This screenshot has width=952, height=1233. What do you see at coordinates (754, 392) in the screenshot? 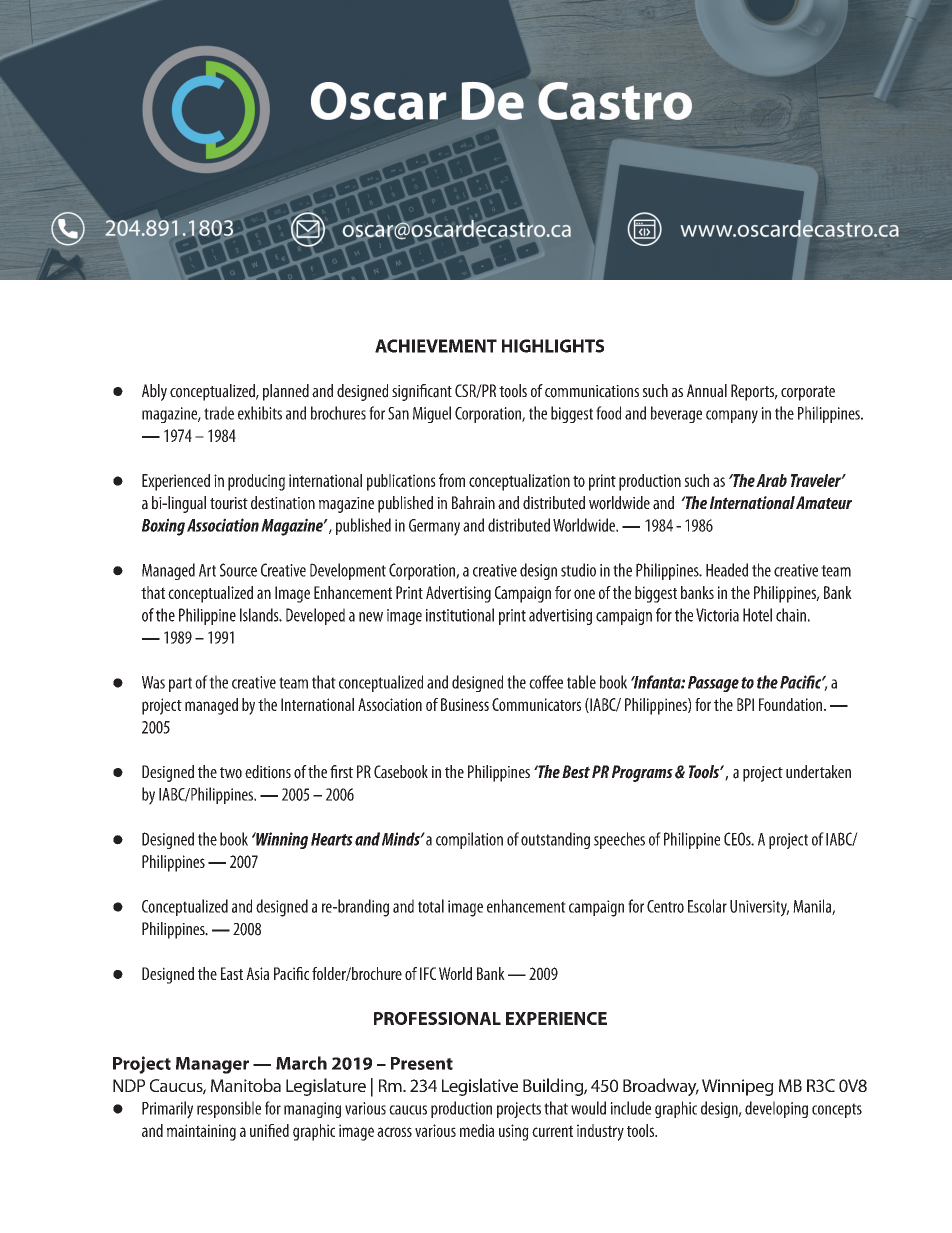
I see `Reports` at bounding box center [754, 392].
